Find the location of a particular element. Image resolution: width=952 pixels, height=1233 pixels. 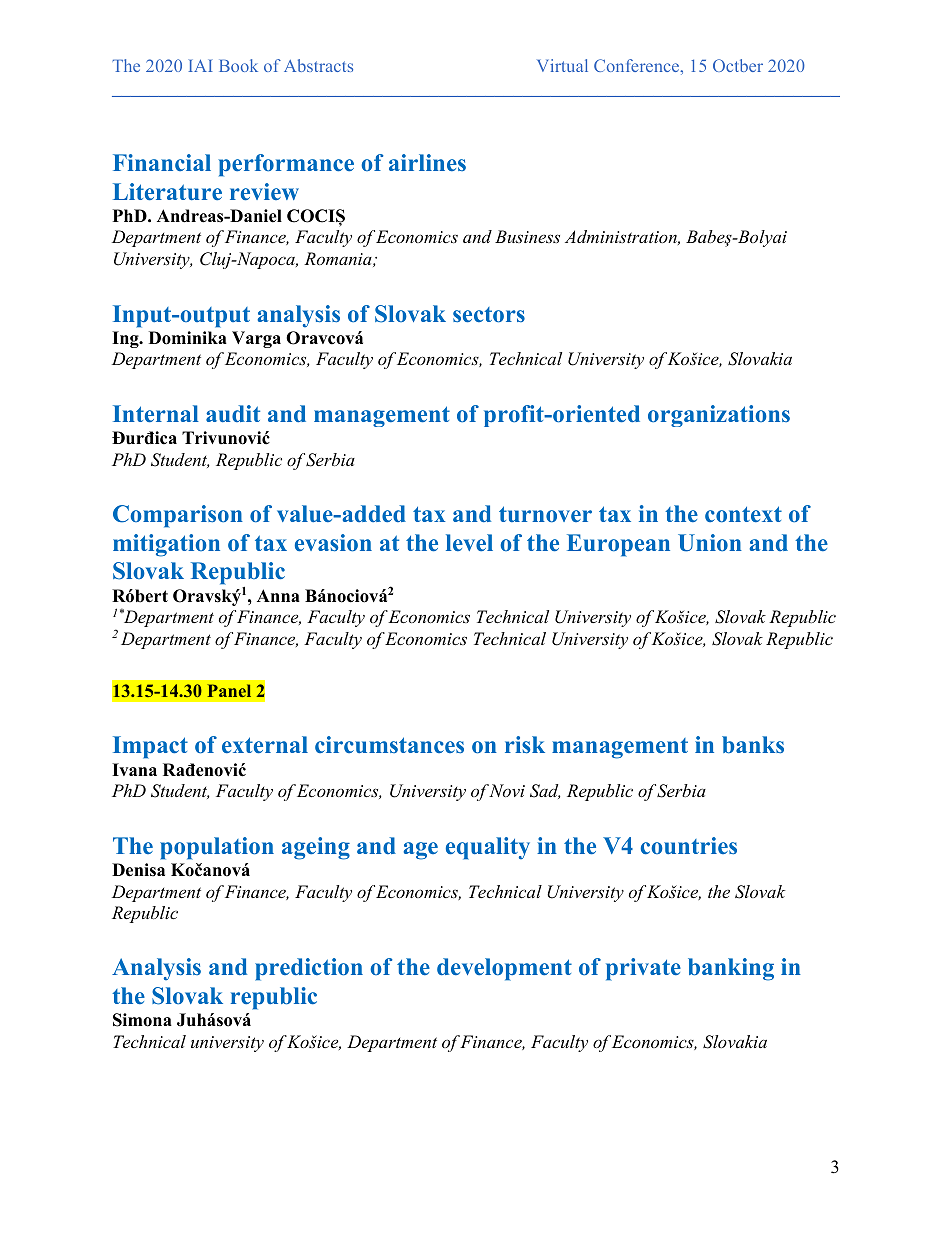

audit is located at coordinates (233, 413).
